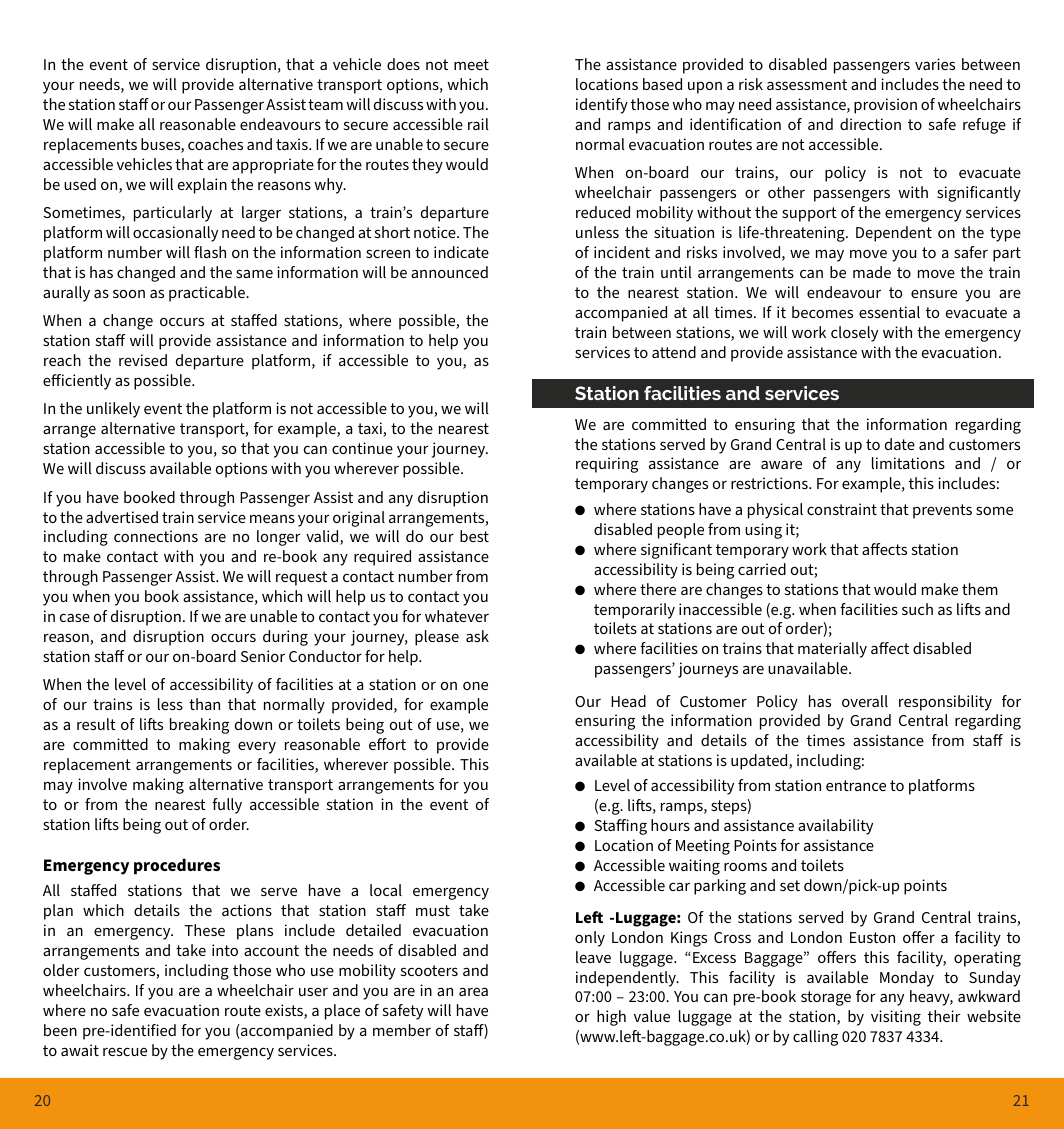 The height and width of the screenshot is (1129, 1064). I want to click on hours, so click(670, 825).
